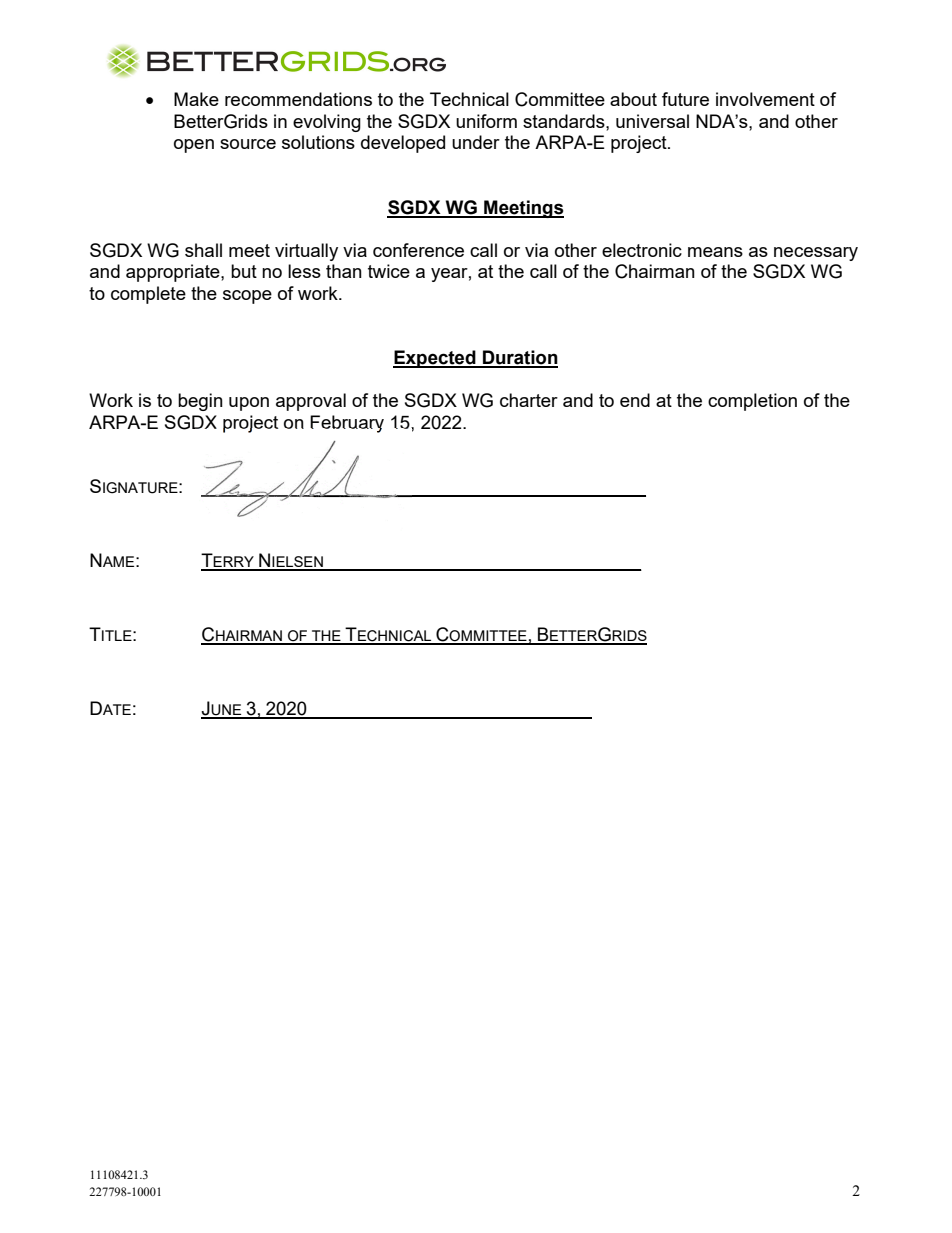 This screenshot has height=1233, width=952. Describe the element at coordinates (244, 271) in the screenshot. I see `but` at that location.
